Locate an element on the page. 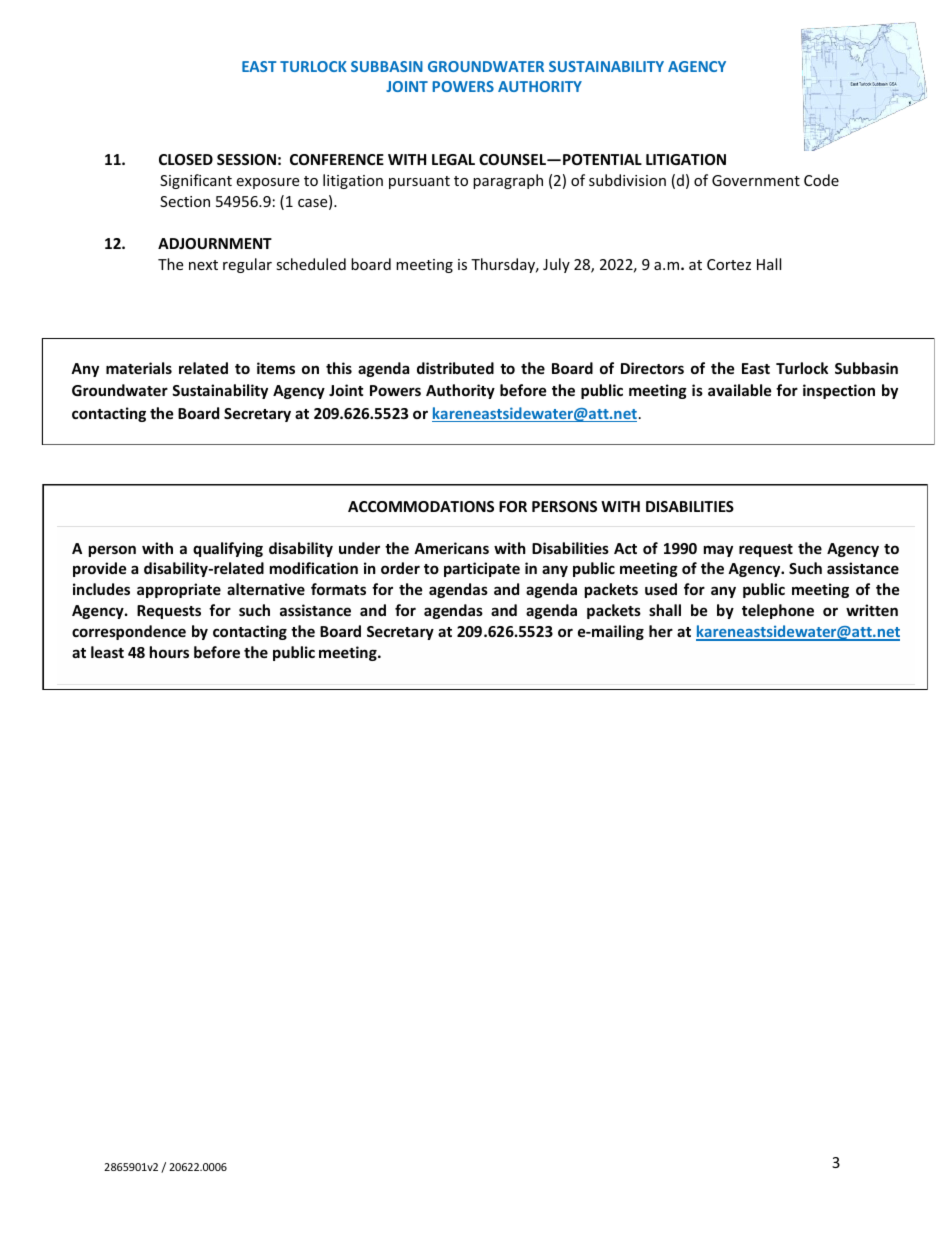  paragraph is located at coordinates (508, 181).
